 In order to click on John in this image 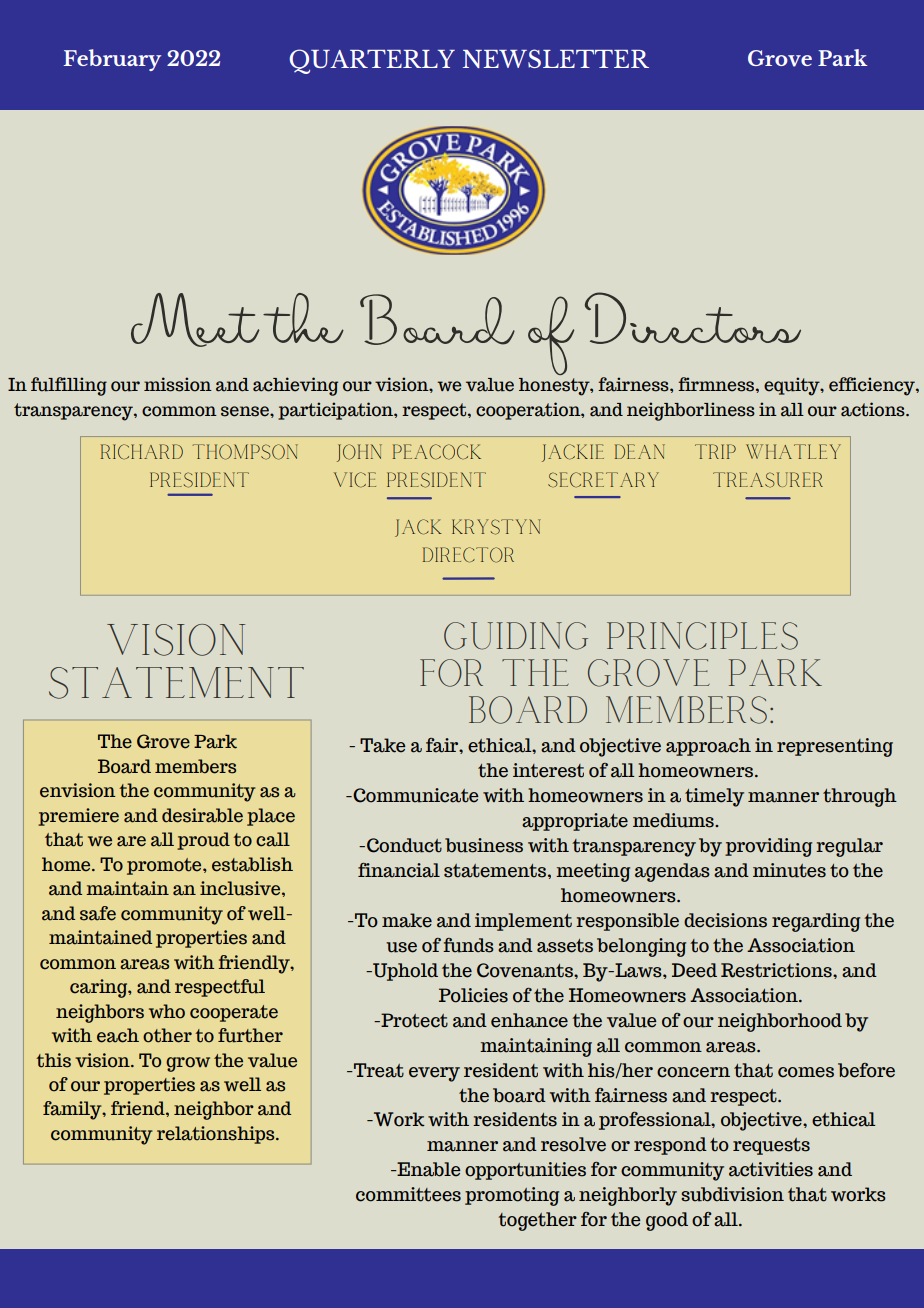, I will do `click(359, 453)`.
